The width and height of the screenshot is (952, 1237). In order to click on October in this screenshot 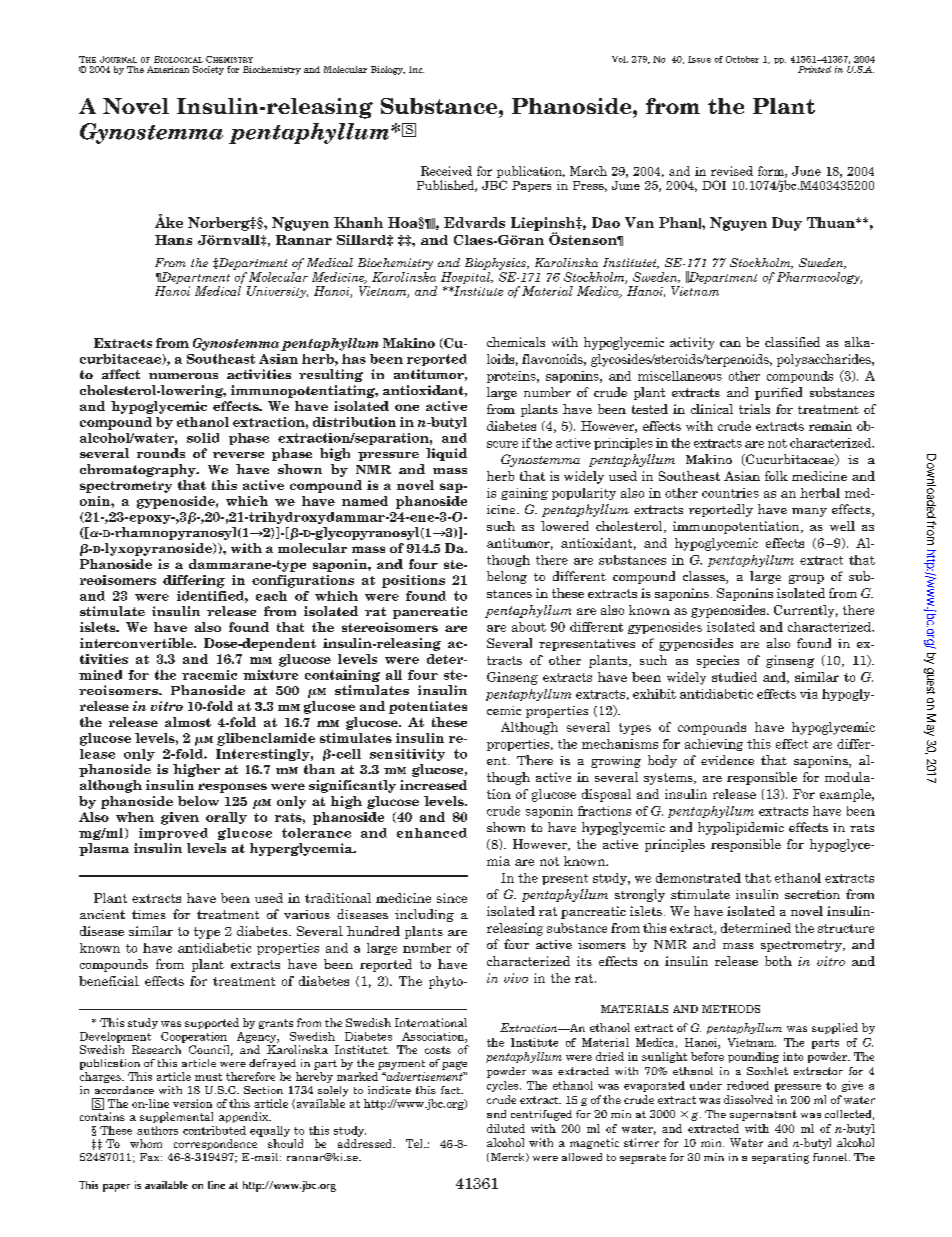, I will do `click(742, 59)`.
